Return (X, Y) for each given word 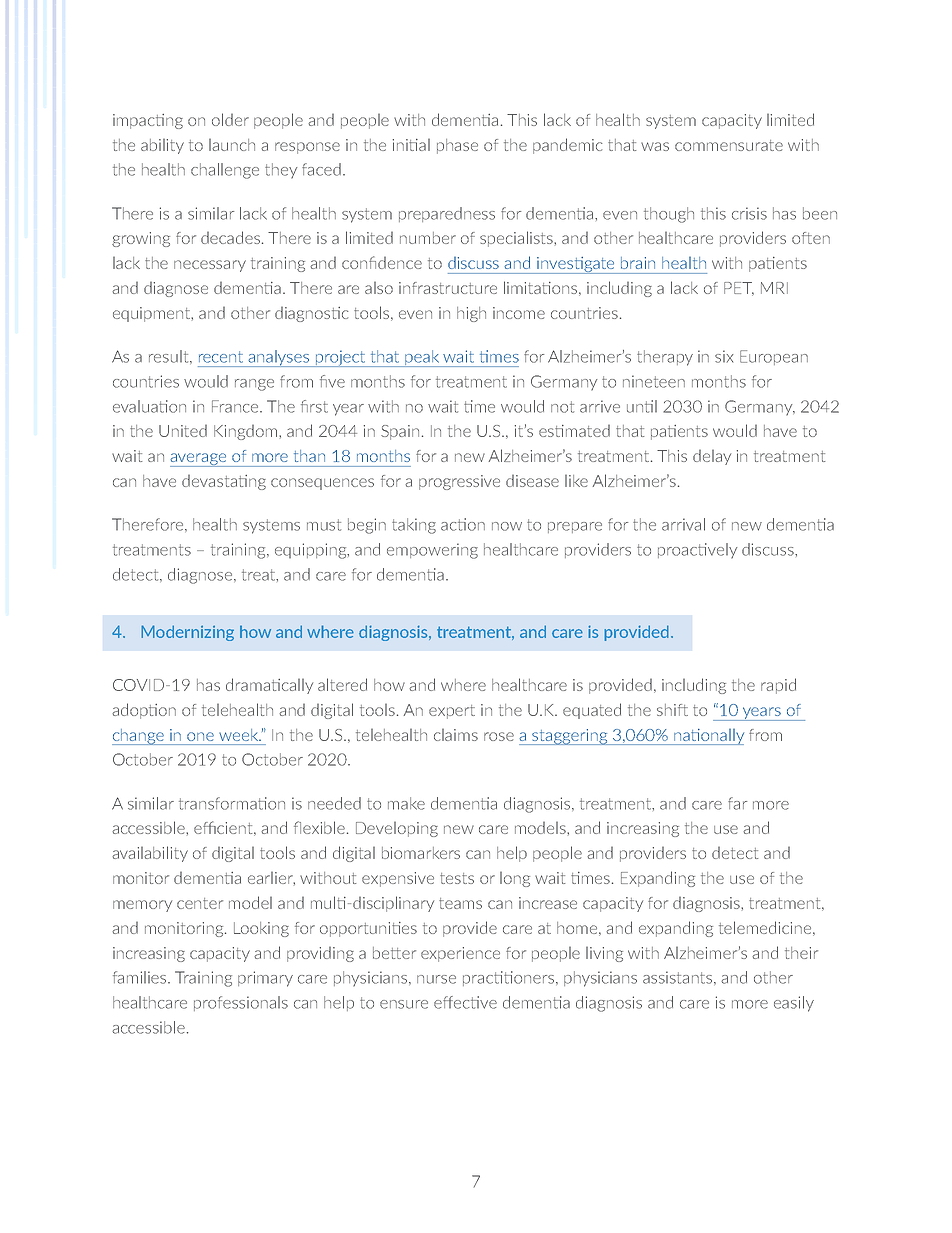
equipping (312, 551)
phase (457, 146)
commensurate (729, 145)
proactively (698, 551)
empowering (432, 551)
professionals (241, 1003)
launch (232, 144)
